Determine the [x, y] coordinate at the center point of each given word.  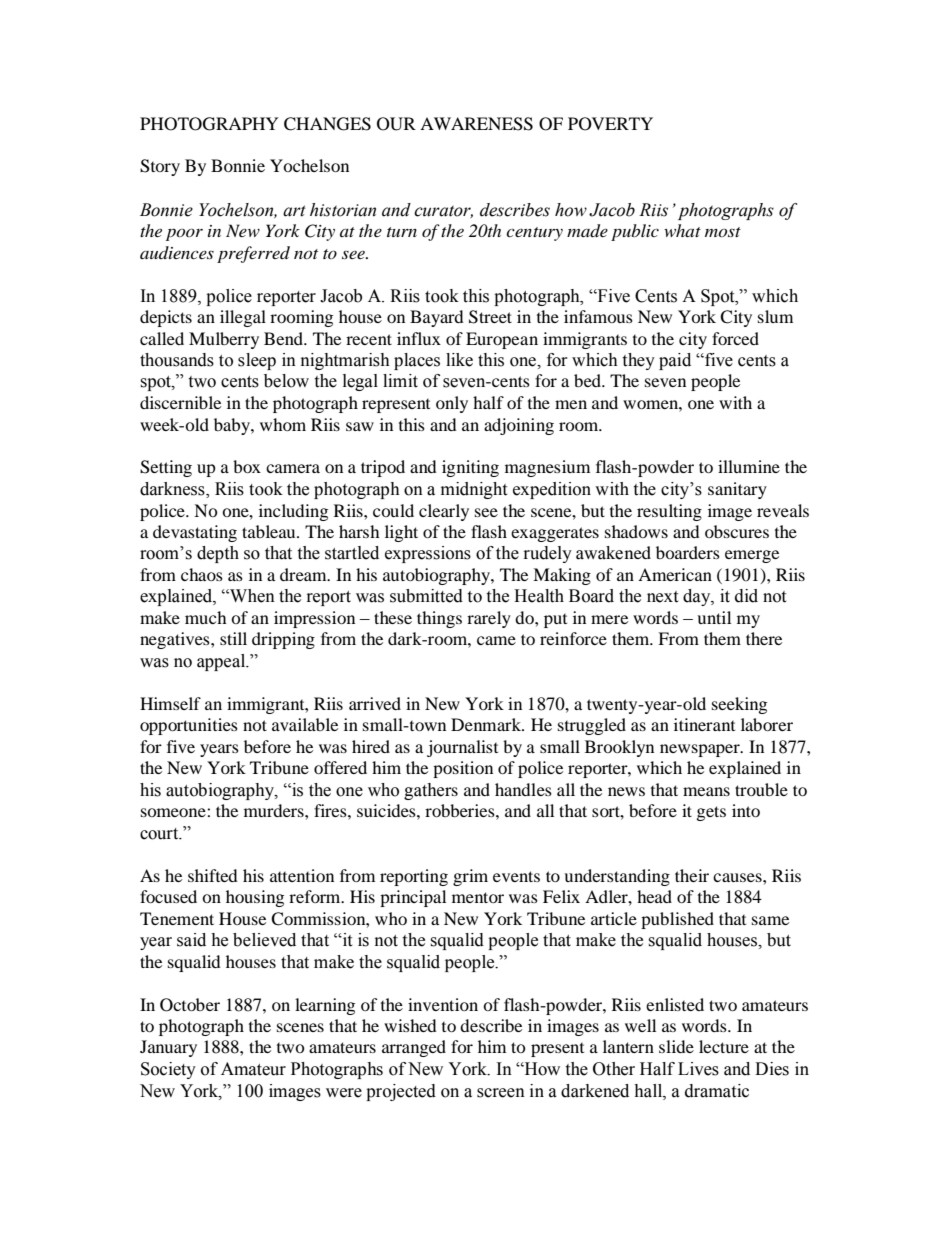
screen [501, 1093]
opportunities [189, 726]
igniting [470, 468]
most [723, 232]
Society [168, 1070]
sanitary [737, 490]
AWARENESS [476, 124]
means [706, 791]
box [247, 466]
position [463, 769]
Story [160, 167]
